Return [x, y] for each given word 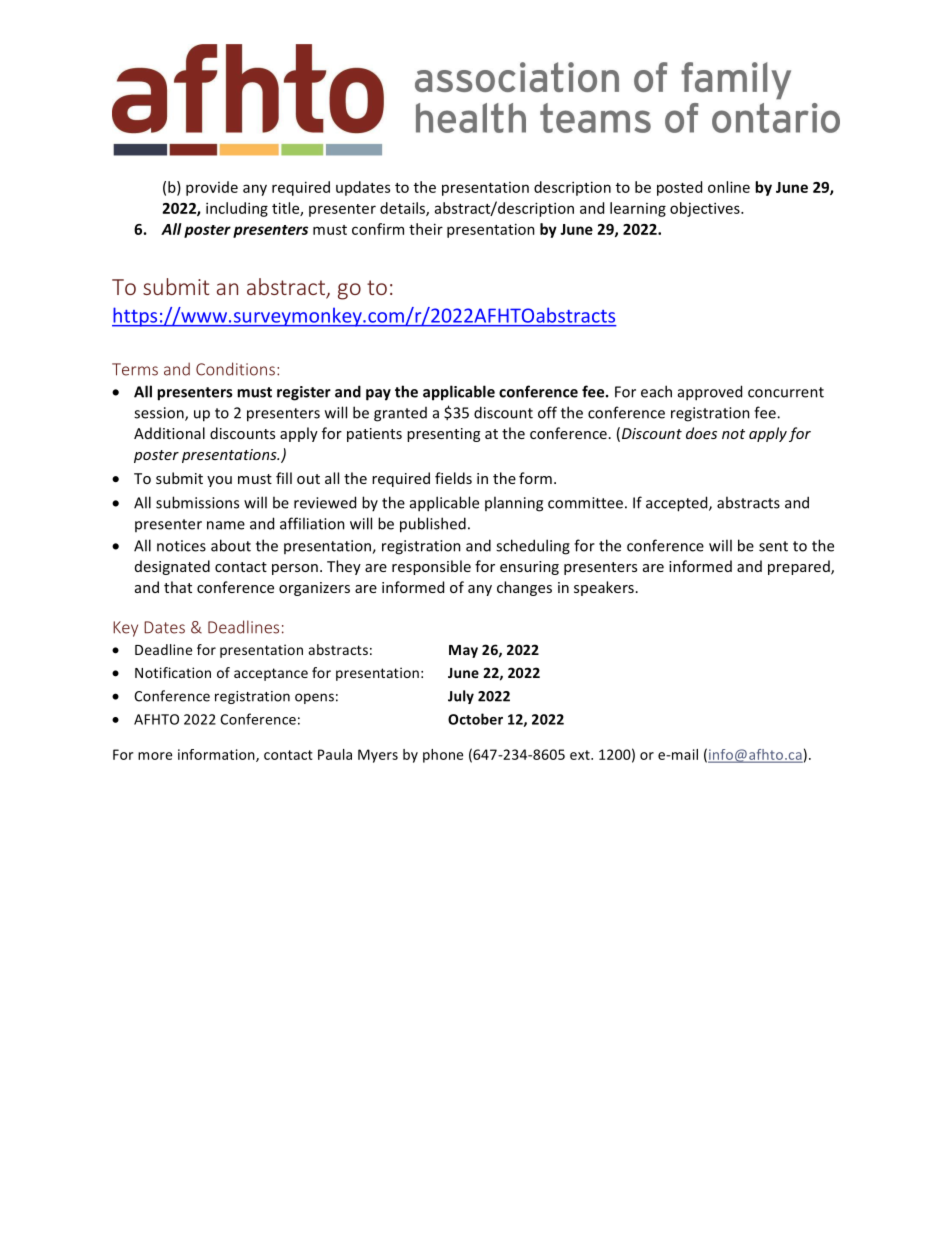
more [155, 756]
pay [378, 395]
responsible [431, 567]
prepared [800, 567]
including [237, 209]
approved [710, 393]
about [231, 545]
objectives [706, 209]
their [426, 229]
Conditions [235, 369]
